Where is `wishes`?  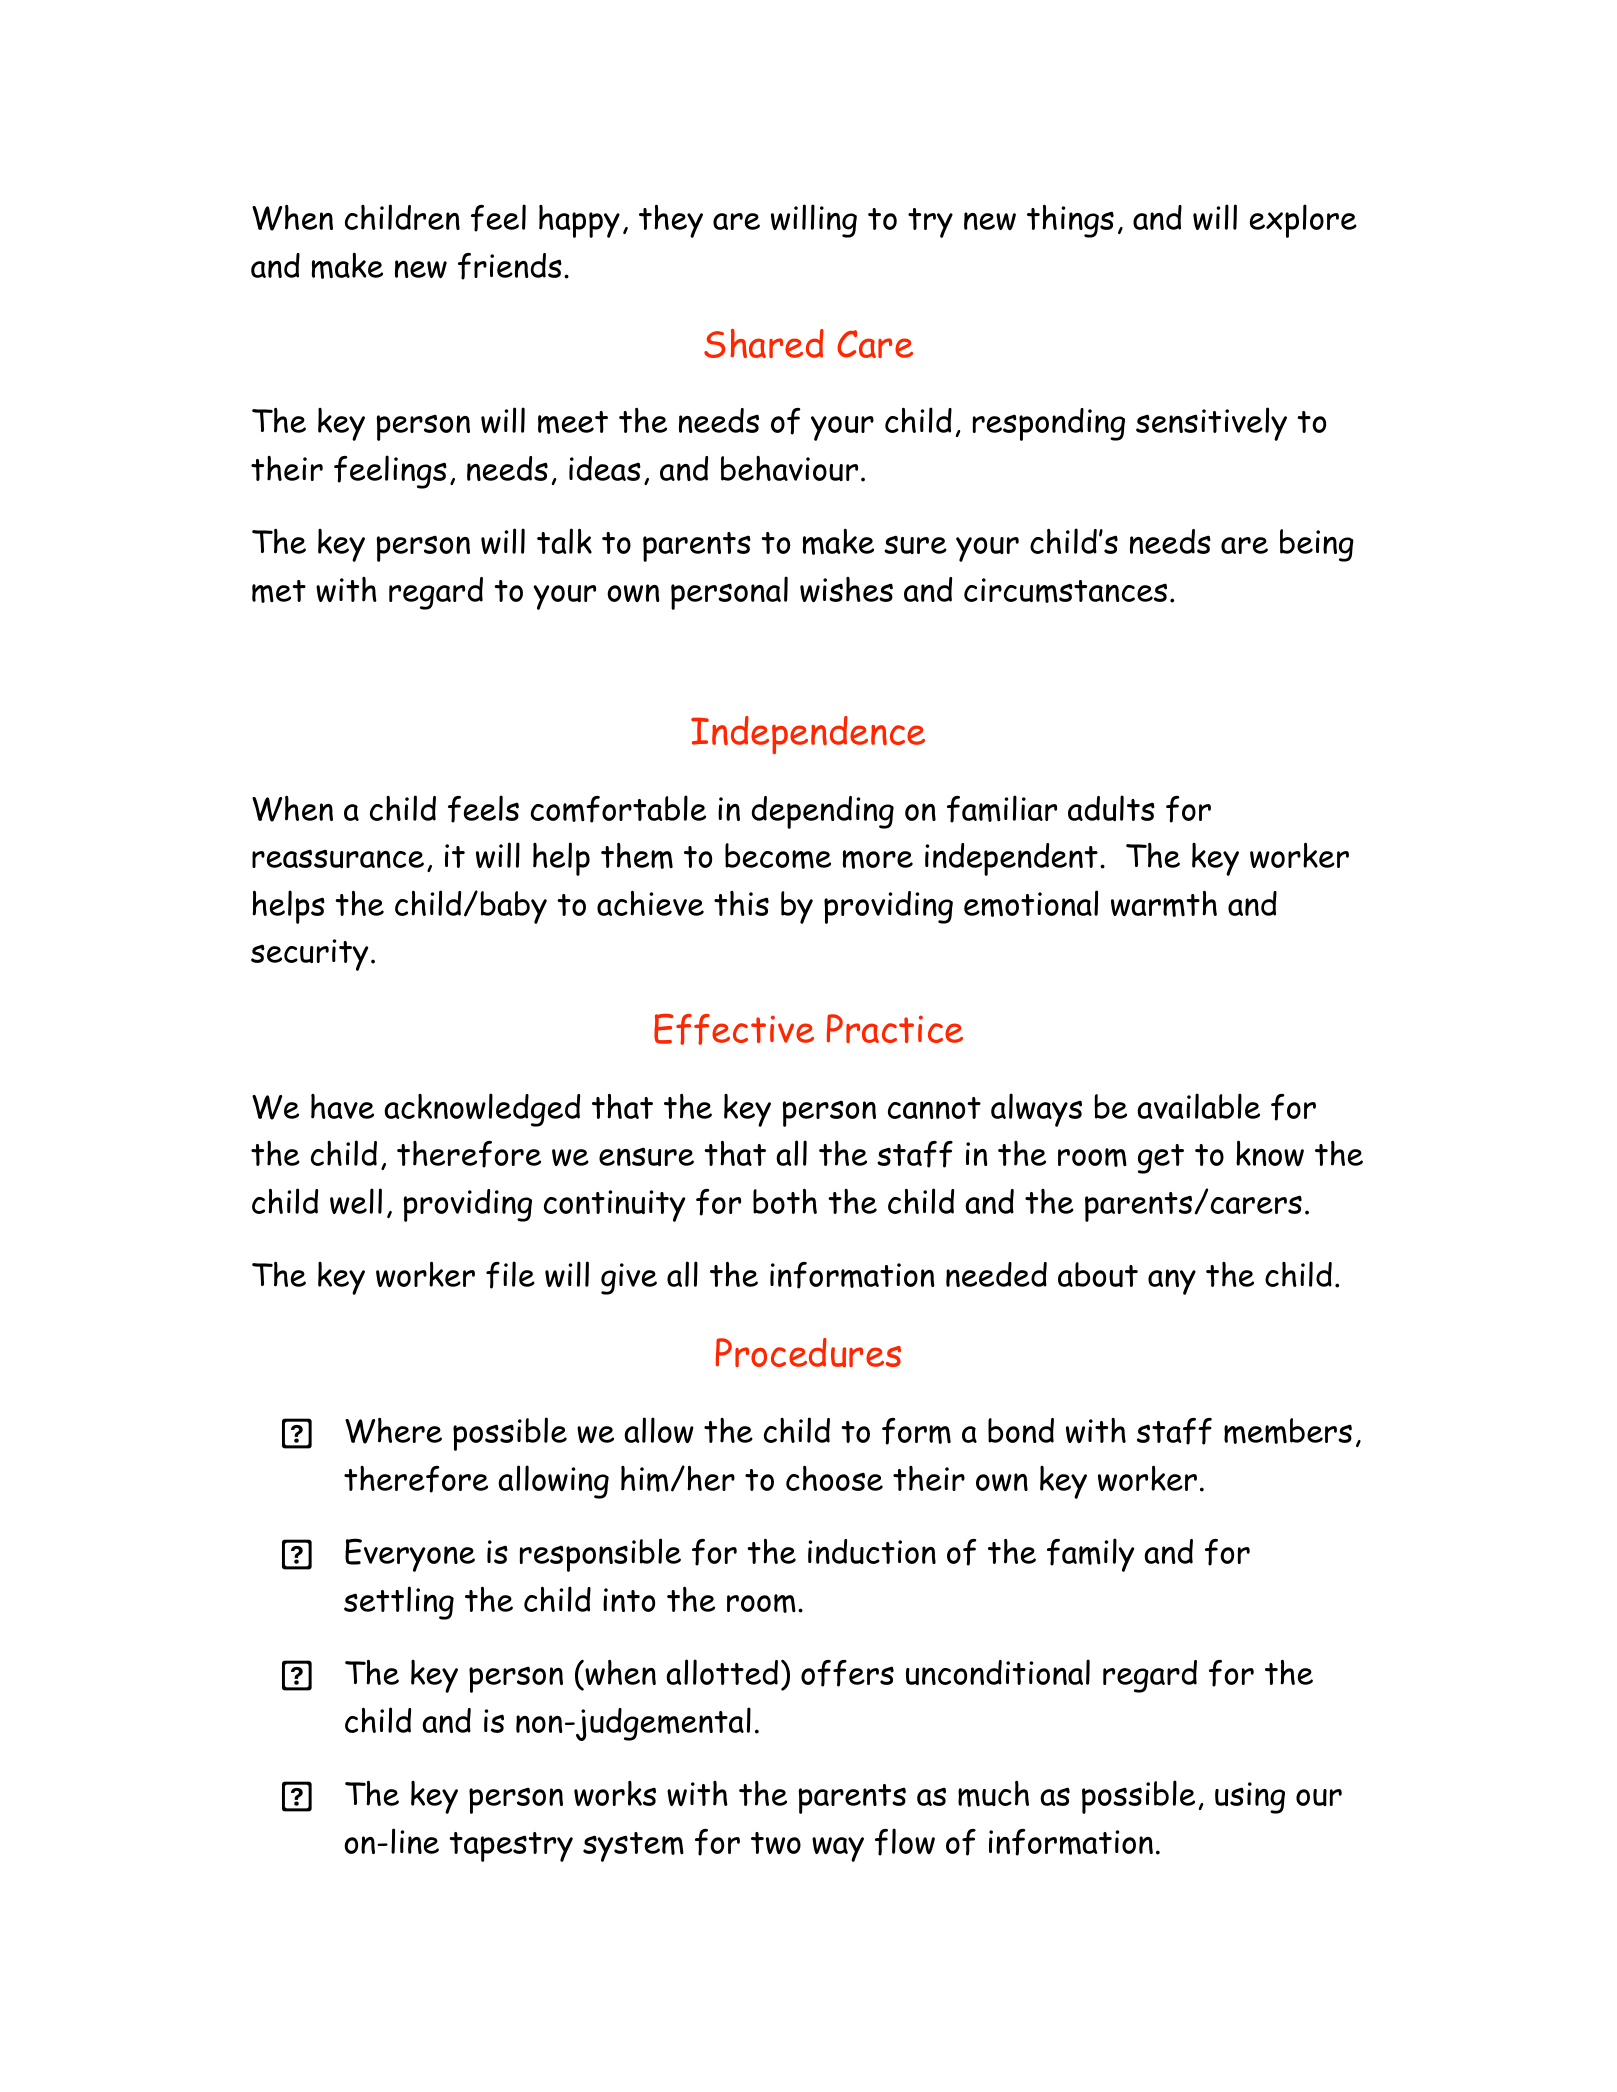 wishes is located at coordinates (846, 589).
